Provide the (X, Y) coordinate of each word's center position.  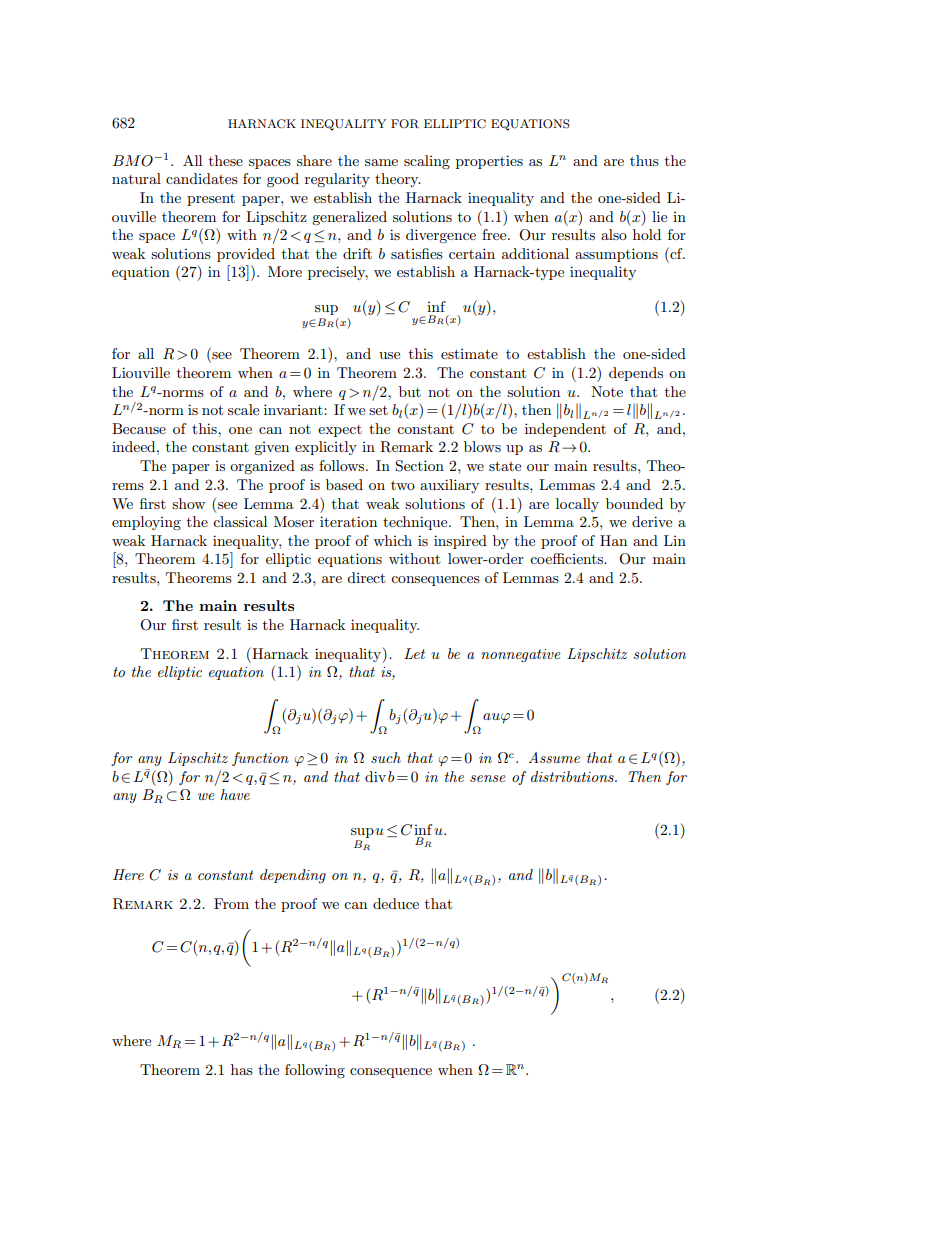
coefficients (568, 558)
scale (243, 409)
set (378, 410)
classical (240, 521)
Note (607, 391)
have (235, 794)
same (381, 162)
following (315, 1071)
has (242, 1069)
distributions (573, 776)
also (614, 234)
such (386, 757)
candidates (202, 178)
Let (414, 653)
